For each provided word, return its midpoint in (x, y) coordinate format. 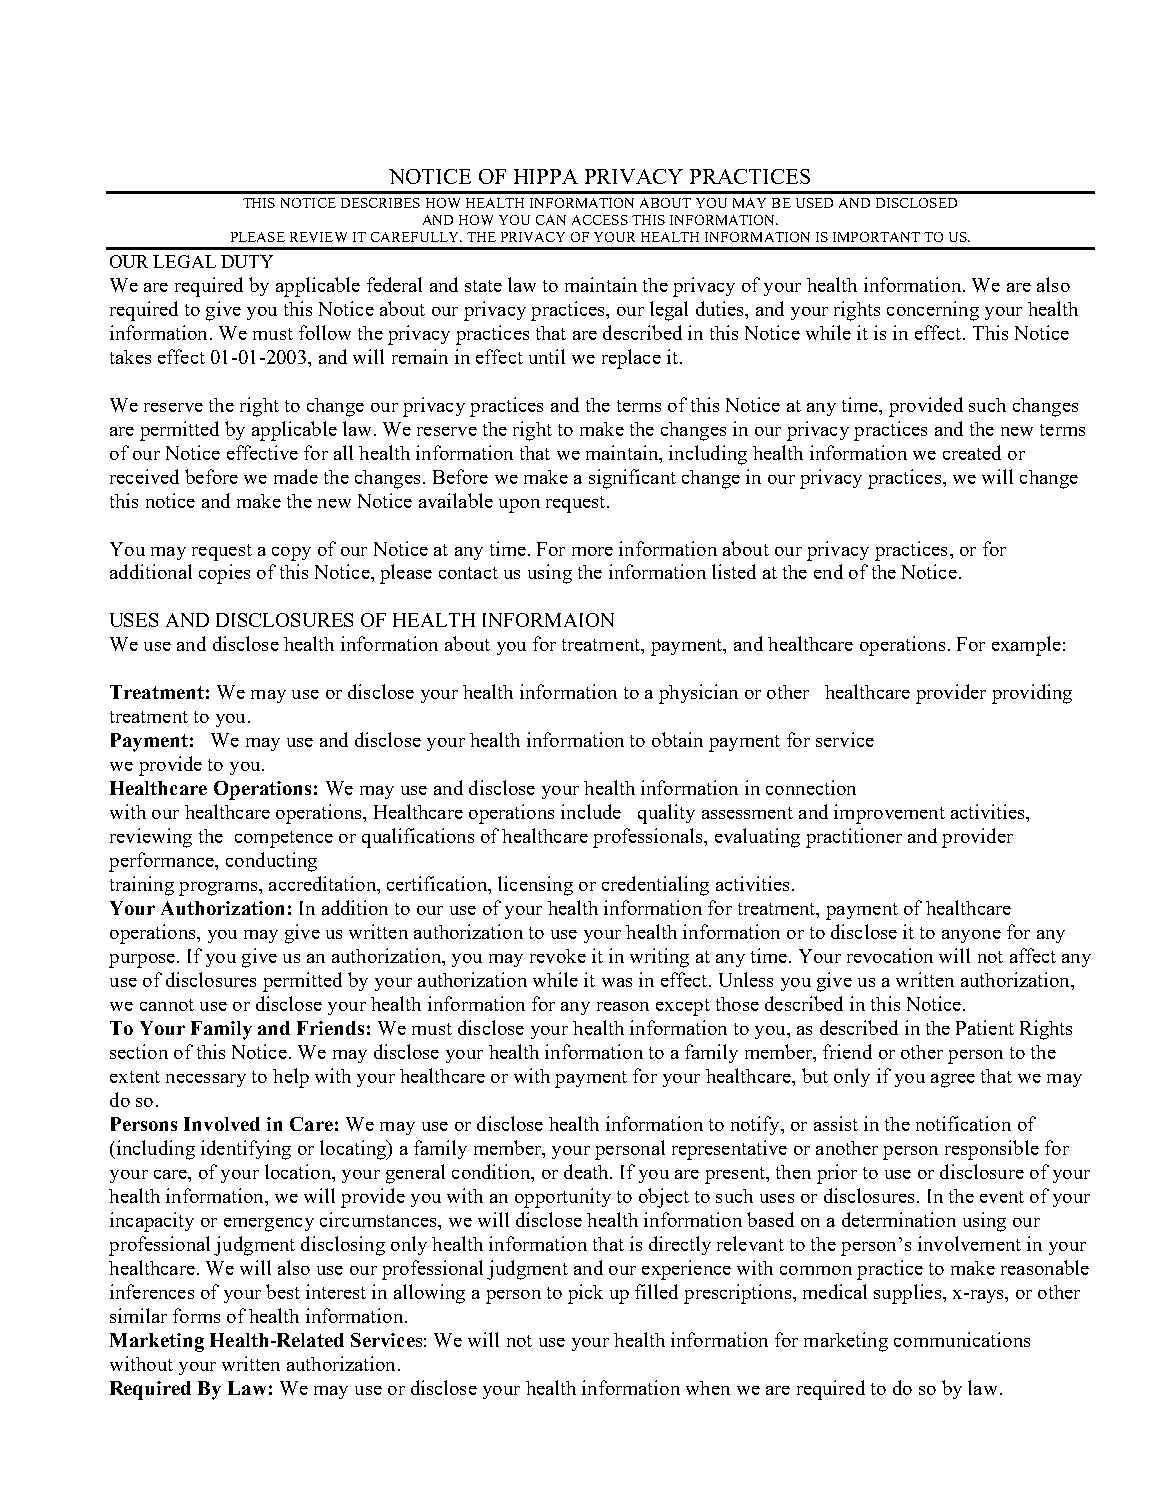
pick (585, 1294)
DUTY (247, 261)
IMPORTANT (876, 237)
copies (224, 574)
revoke (558, 956)
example (1026, 646)
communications (962, 1339)
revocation (890, 955)
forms (196, 1315)
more (592, 551)
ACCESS (600, 220)
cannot (167, 1005)
